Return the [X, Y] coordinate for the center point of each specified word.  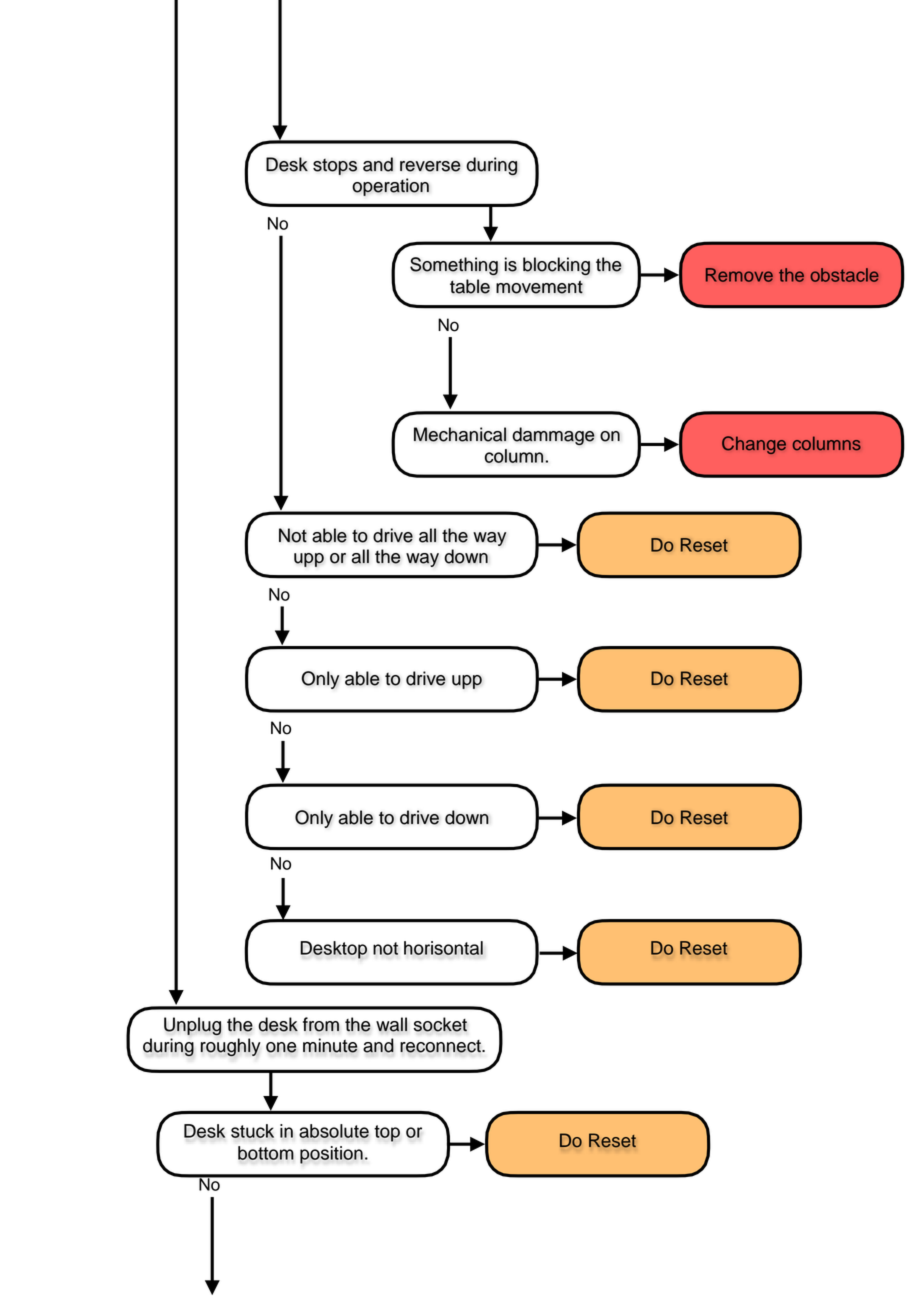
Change [754, 445]
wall [391, 1024]
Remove [739, 275]
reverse [430, 166]
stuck [252, 1131]
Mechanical [460, 434]
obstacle [844, 275]
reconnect [441, 1046]
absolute [334, 1131]
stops [335, 167]
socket [440, 1024]
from [321, 1024]
